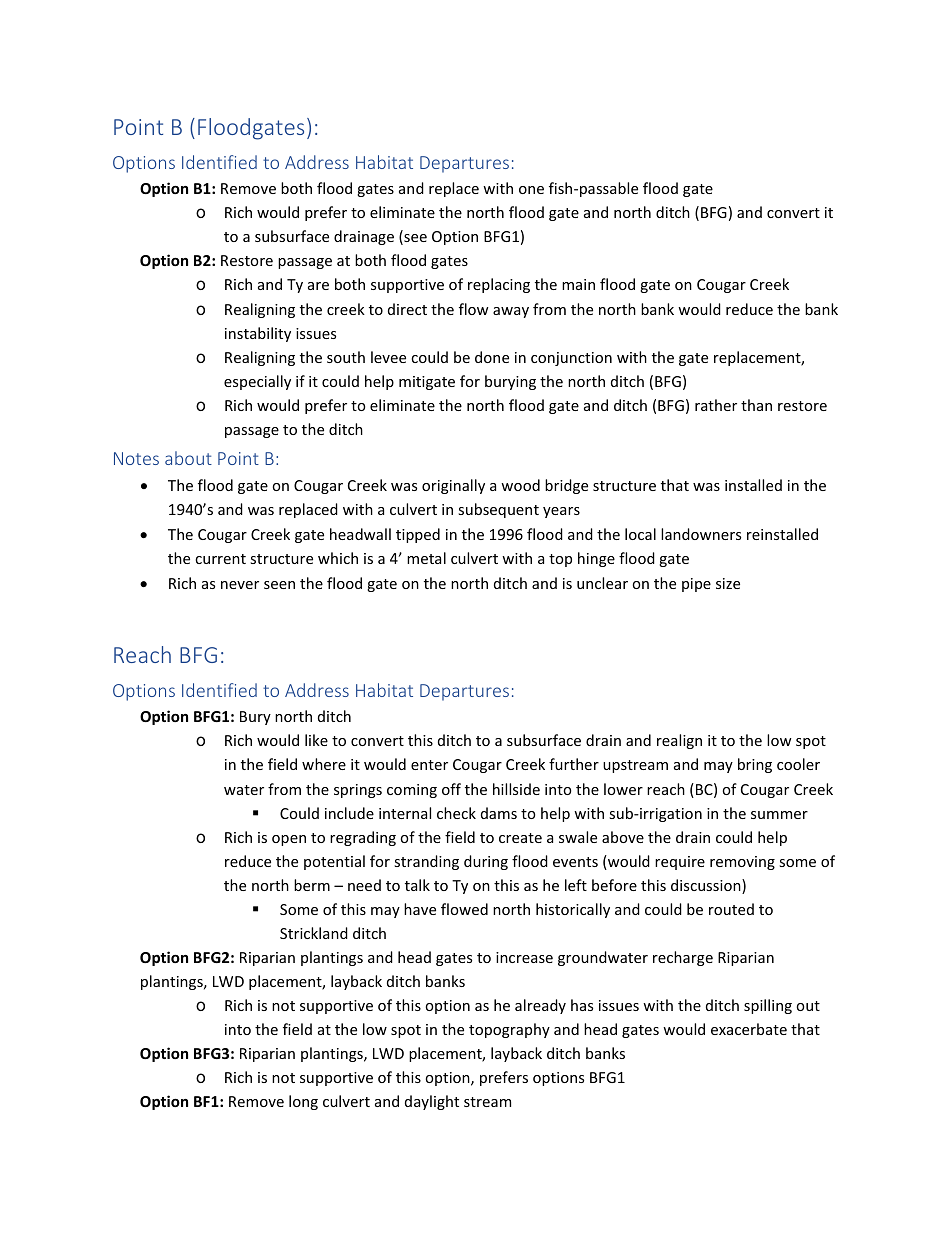 Image resolution: width=952 pixels, height=1233 pixels. I want to click on away, so click(511, 312).
